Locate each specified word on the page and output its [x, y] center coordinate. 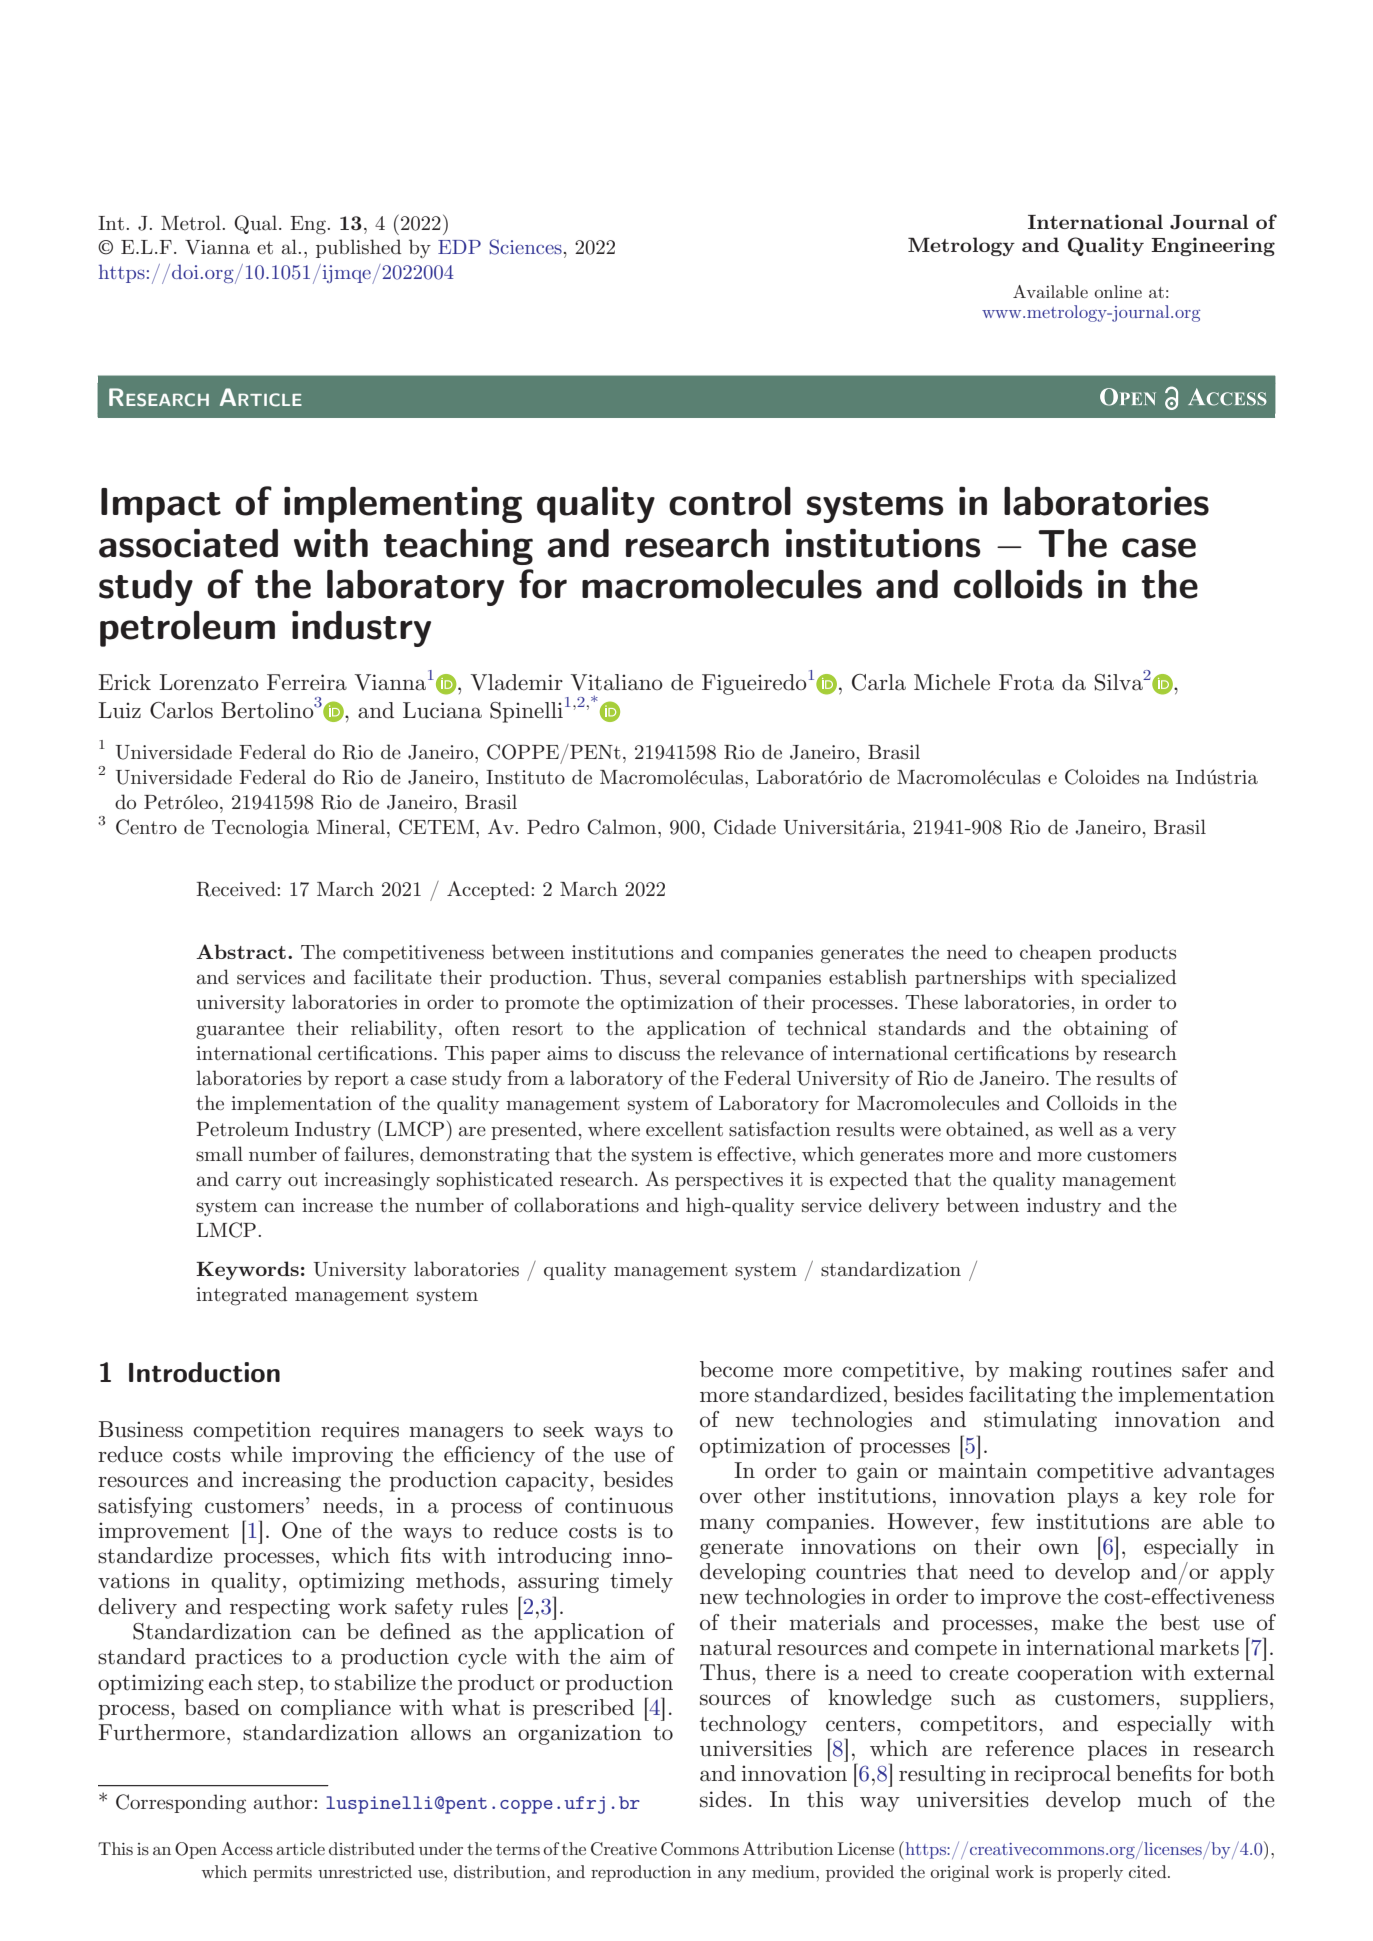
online [1118, 291]
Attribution [788, 1848]
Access [247, 1848]
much [1165, 1799]
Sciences [526, 247]
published [358, 248]
